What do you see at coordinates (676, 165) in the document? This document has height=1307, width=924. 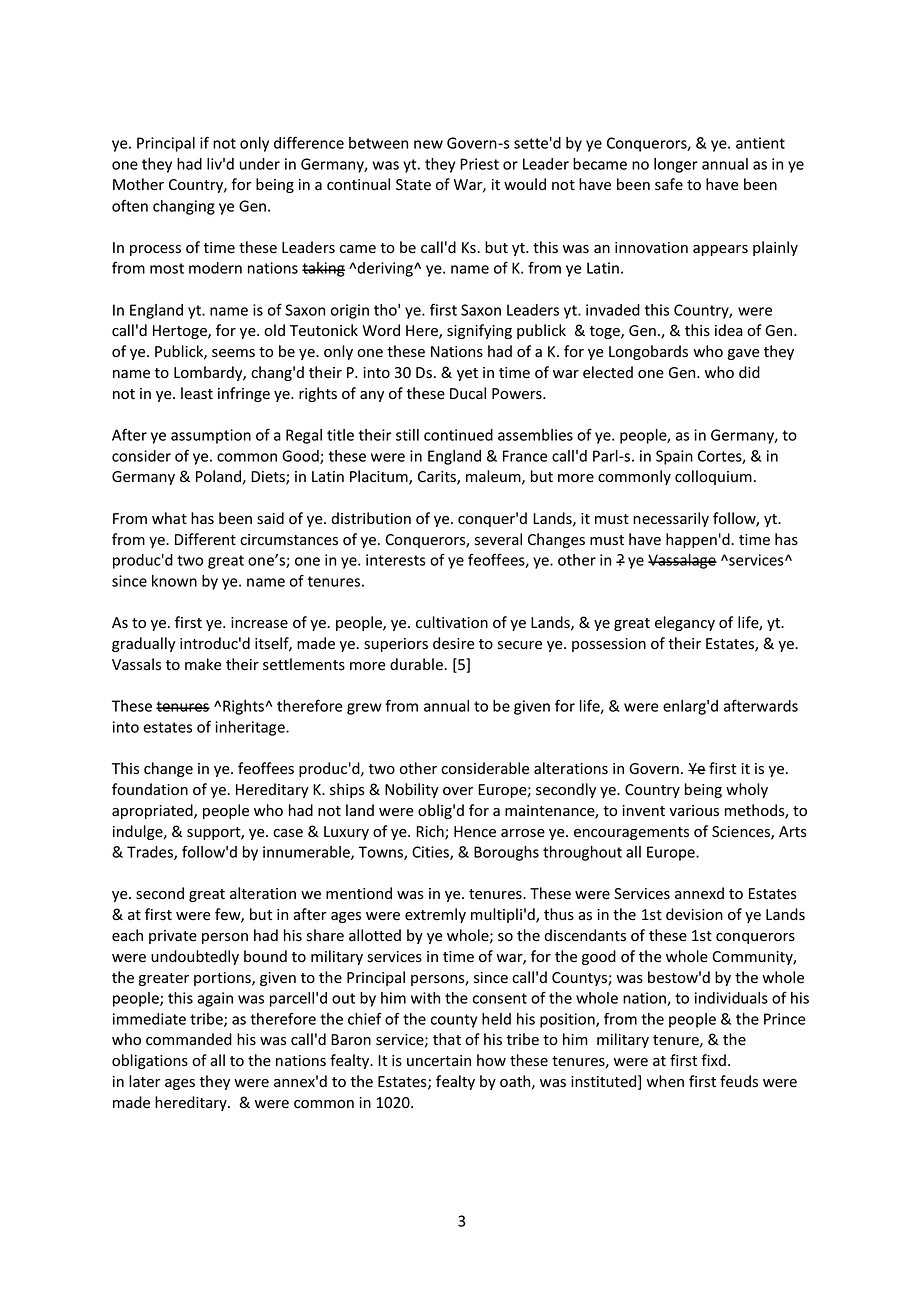 I see `longer` at bounding box center [676, 165].
